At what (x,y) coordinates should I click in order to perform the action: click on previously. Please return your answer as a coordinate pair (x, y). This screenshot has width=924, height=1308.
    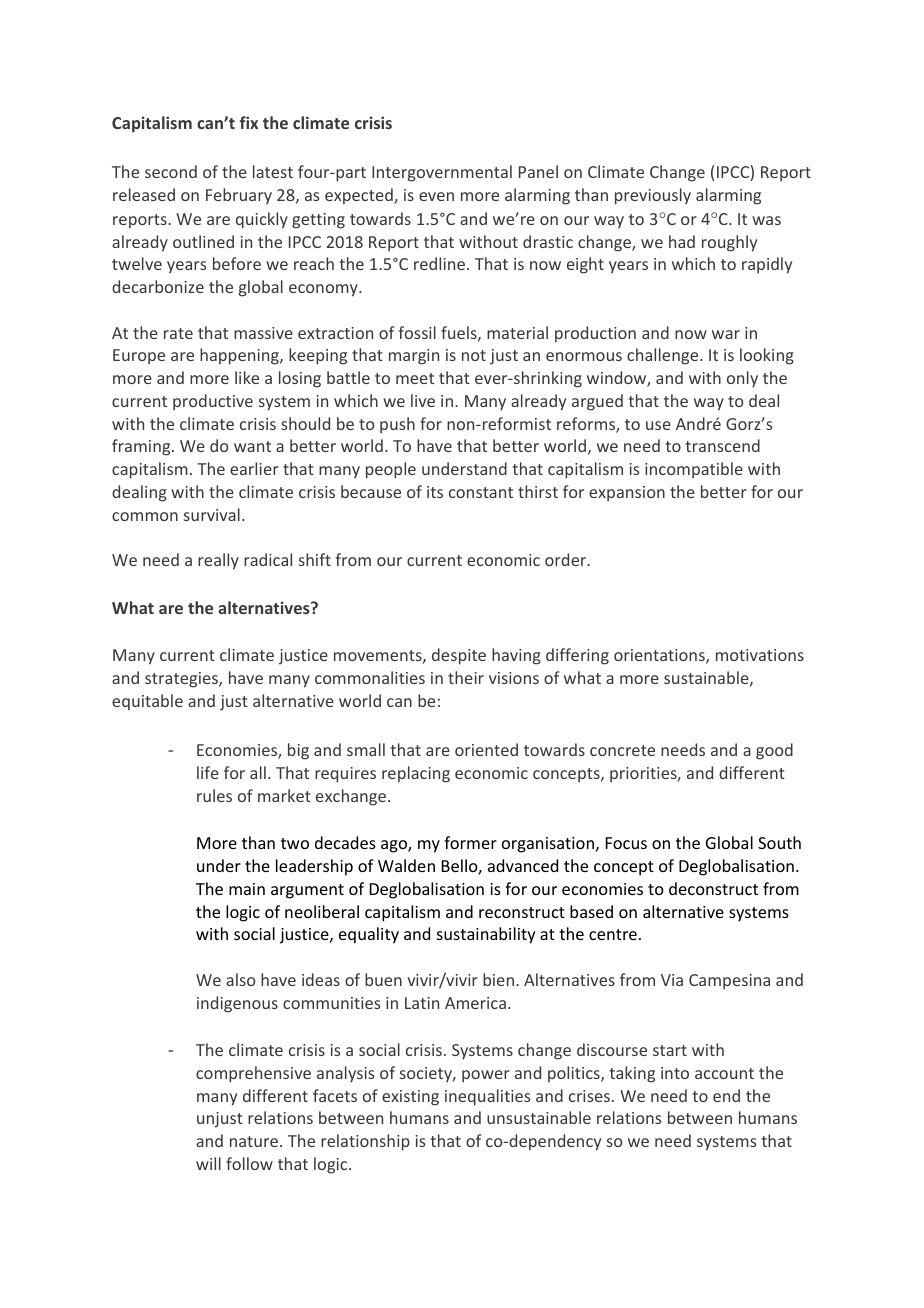
    Looking at the image, I should click on (653, 196).
